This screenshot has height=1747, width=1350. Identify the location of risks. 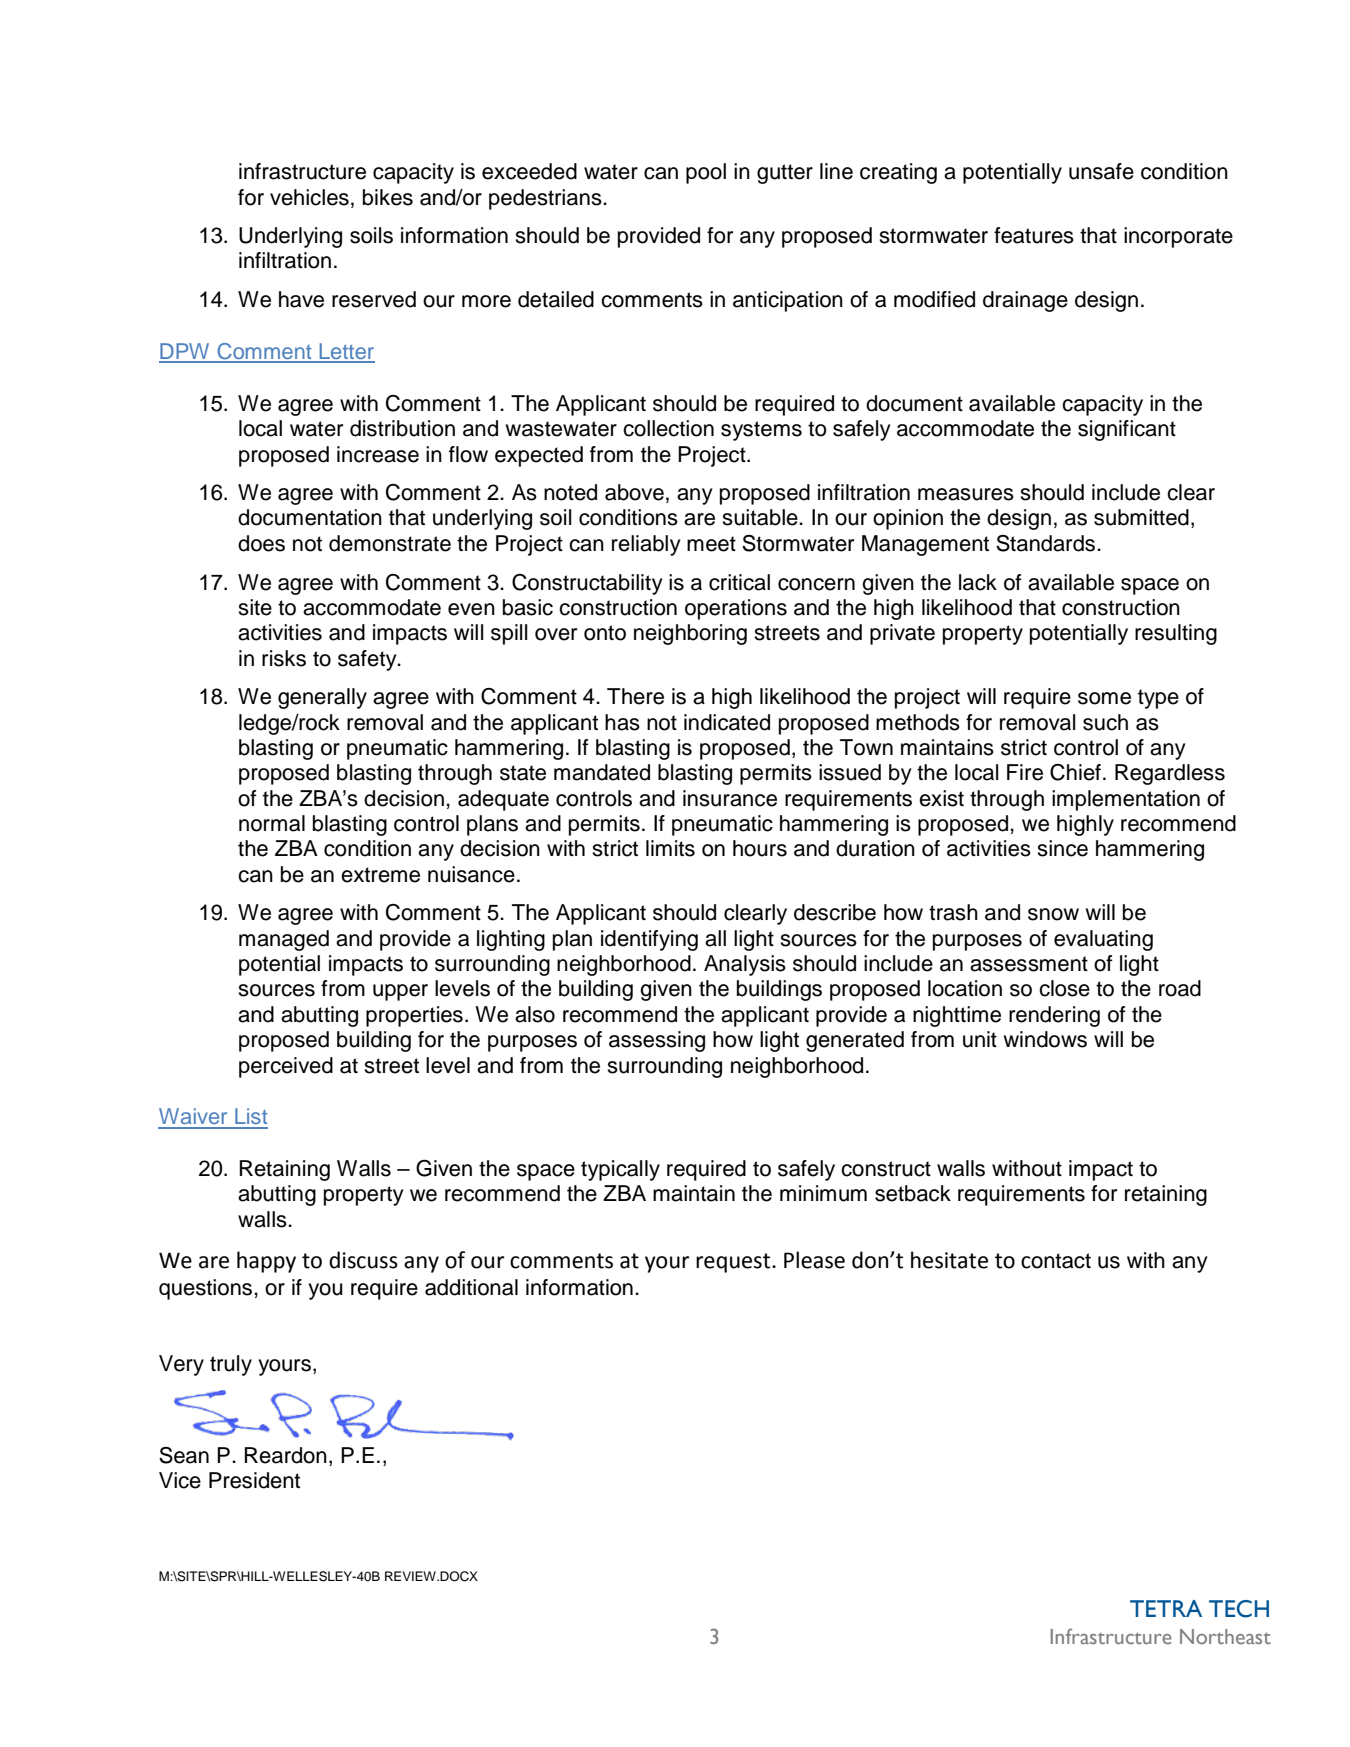
(284, 658).
